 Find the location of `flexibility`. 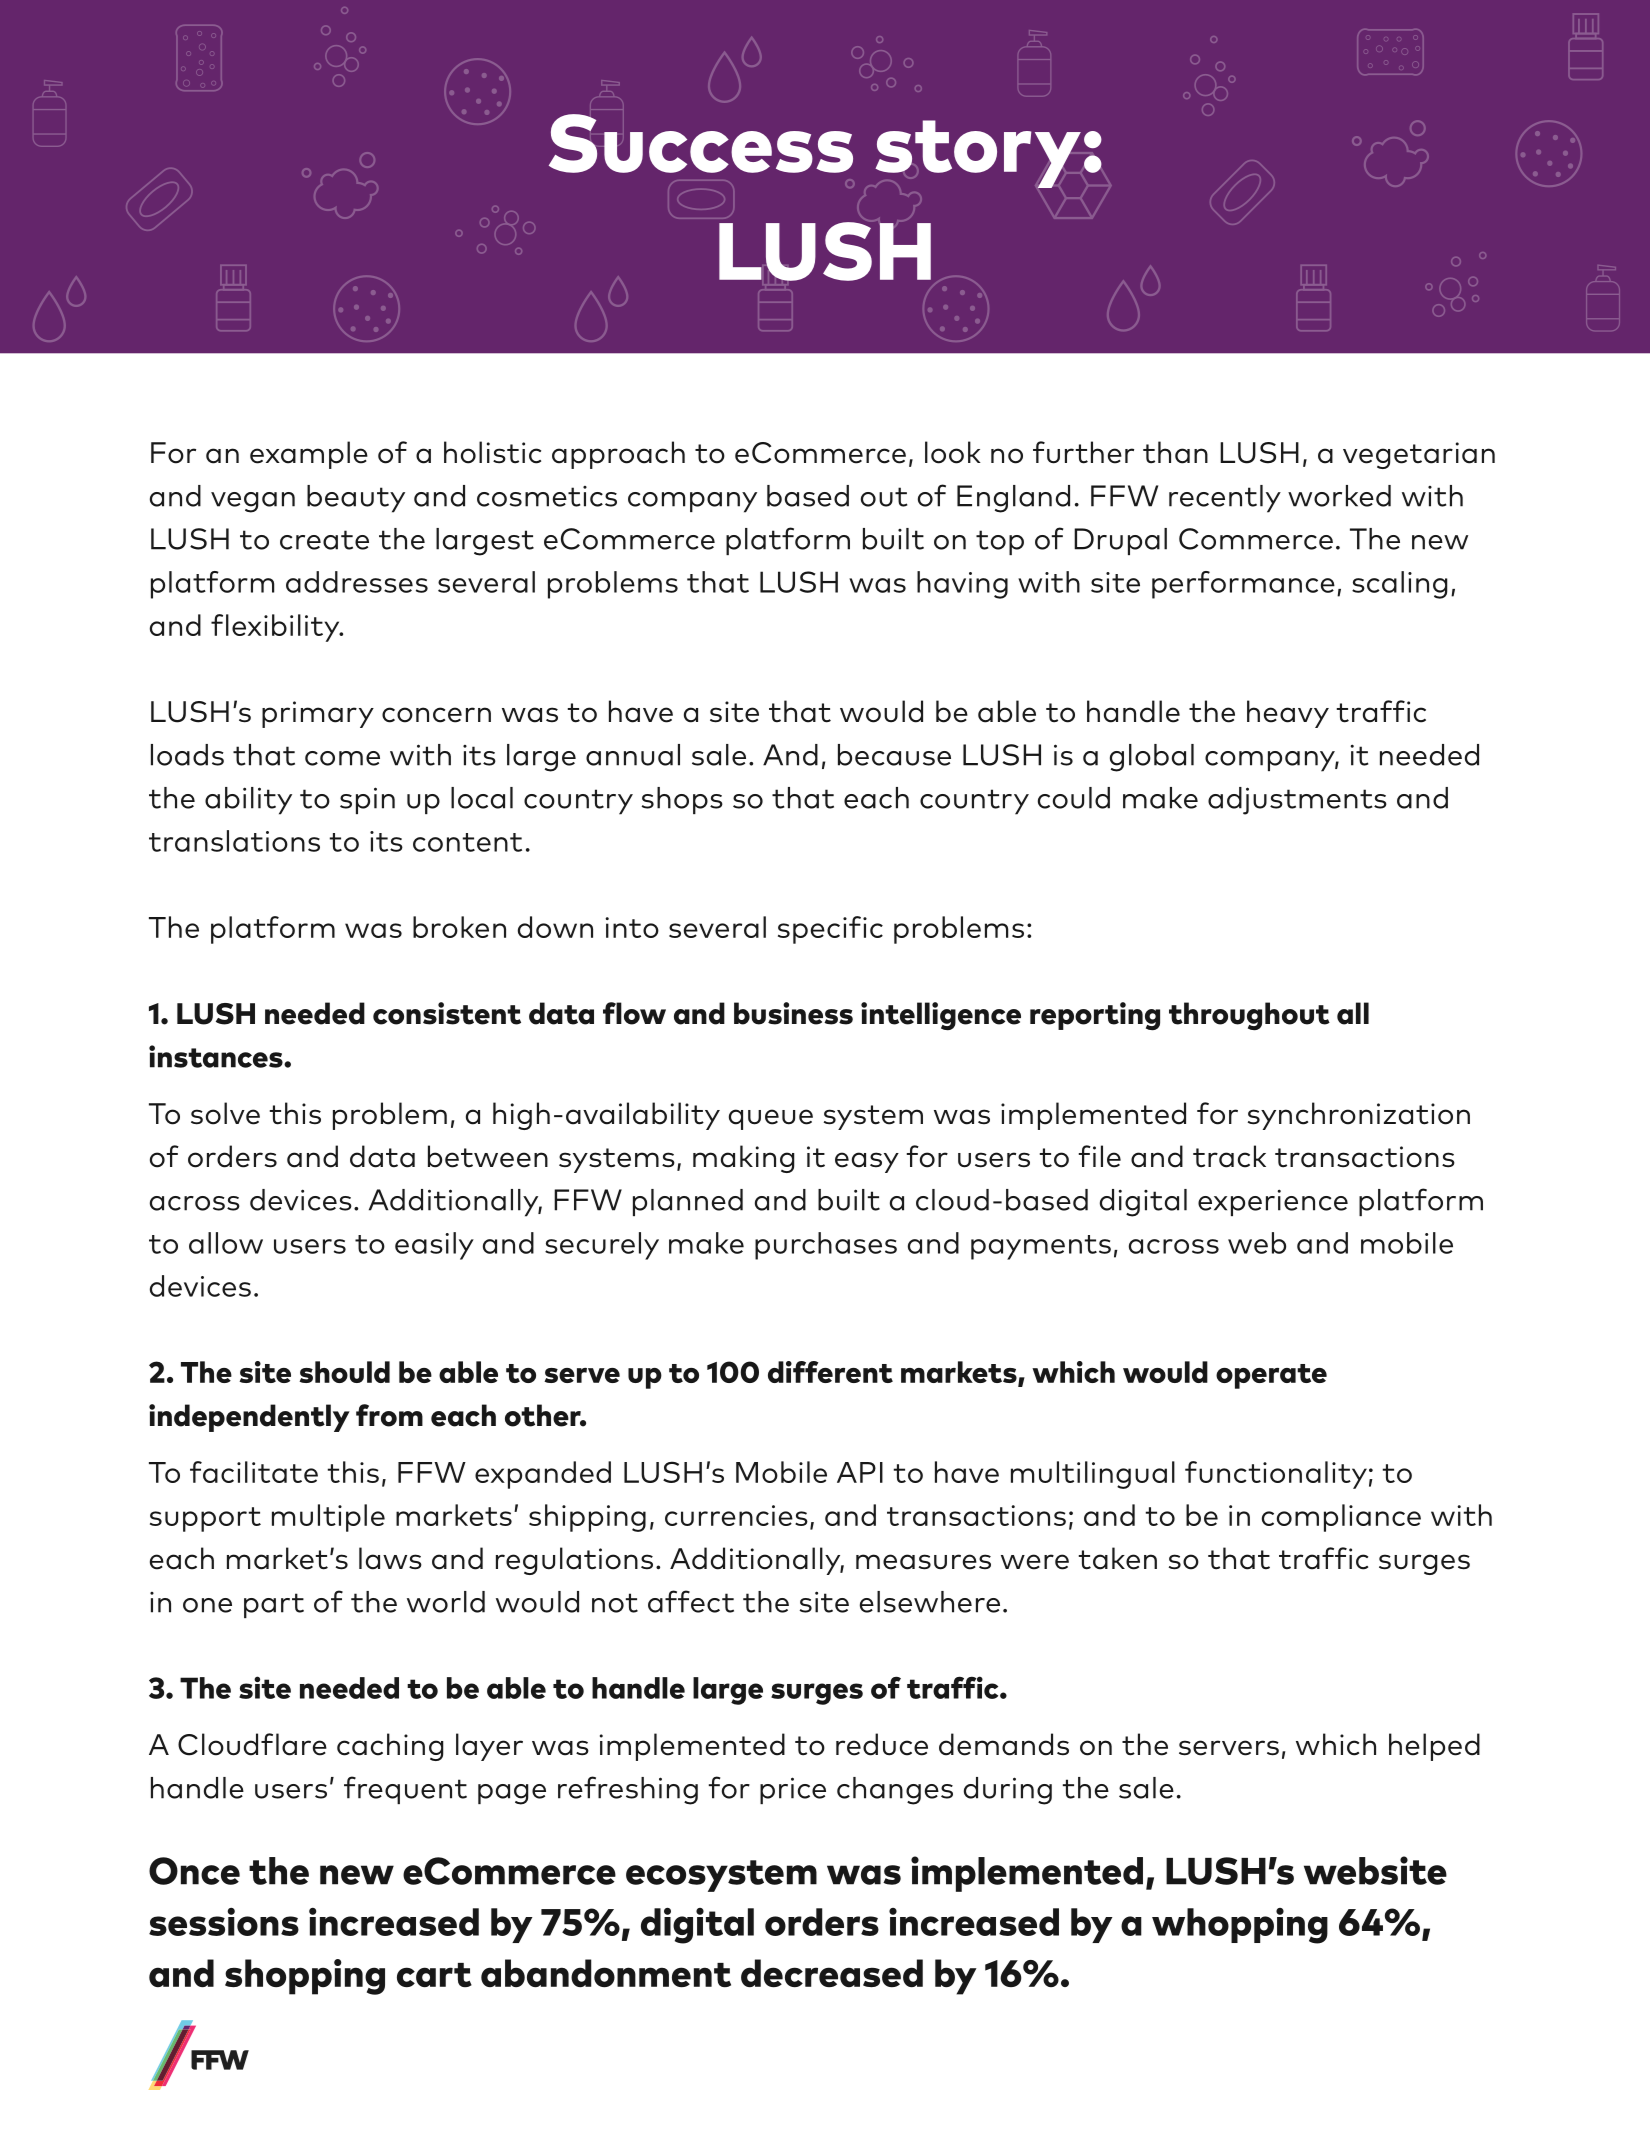

flexibility is located at coordinates (276, 628).
